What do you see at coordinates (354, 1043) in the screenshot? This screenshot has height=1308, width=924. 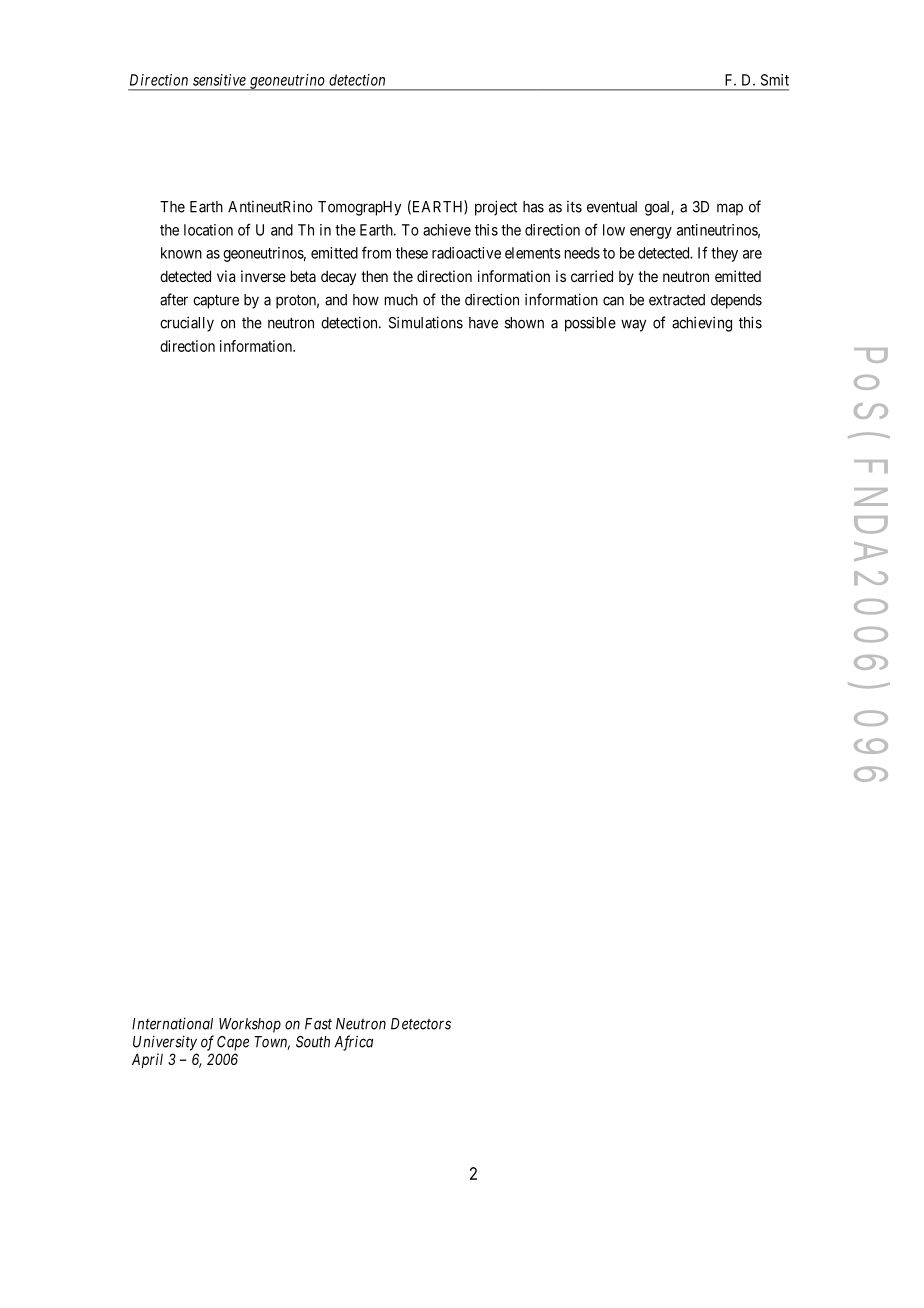 I see `Africa` at bounding box center [354, 1043].
